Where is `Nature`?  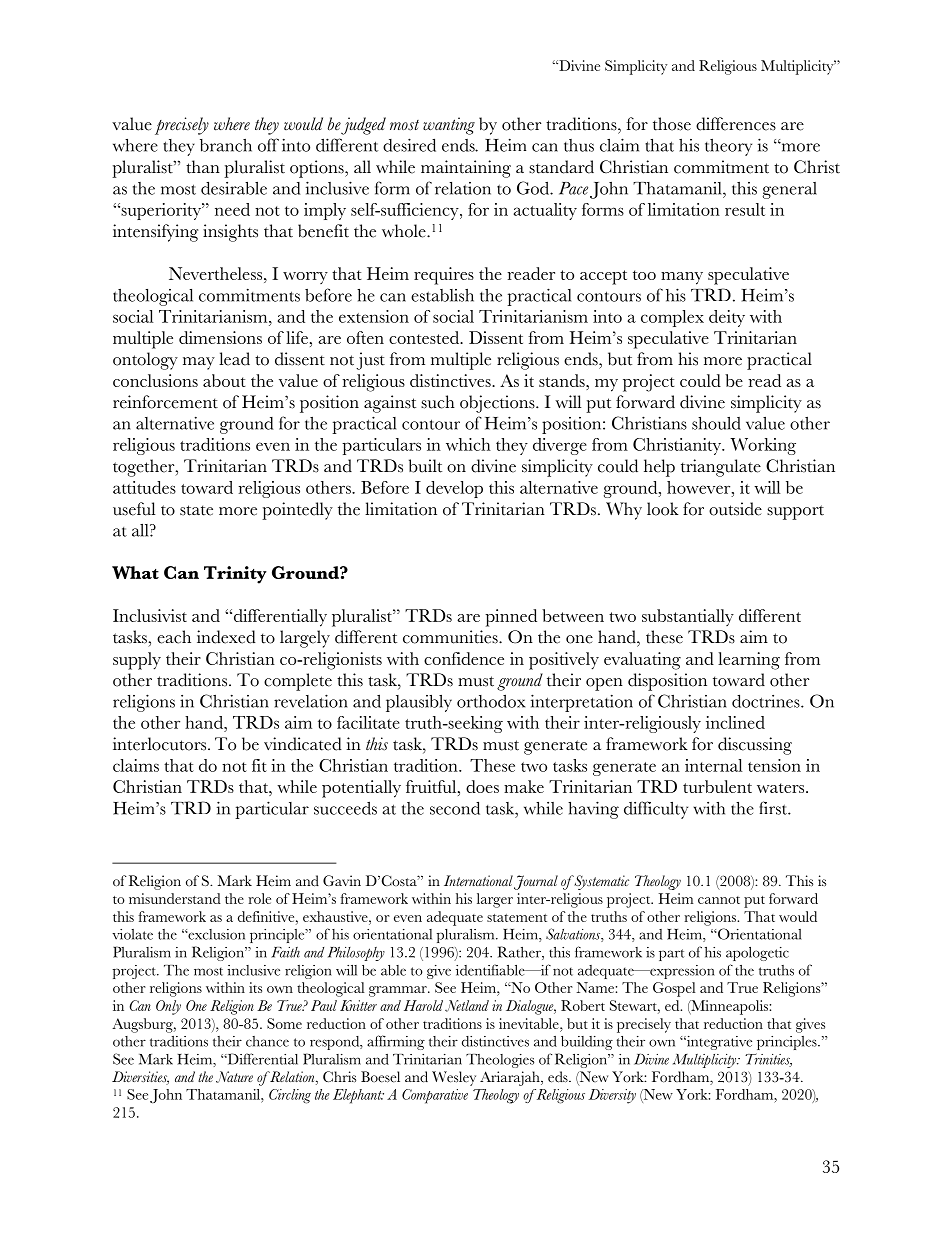
Nature is located at coordinates (234, 1077).
